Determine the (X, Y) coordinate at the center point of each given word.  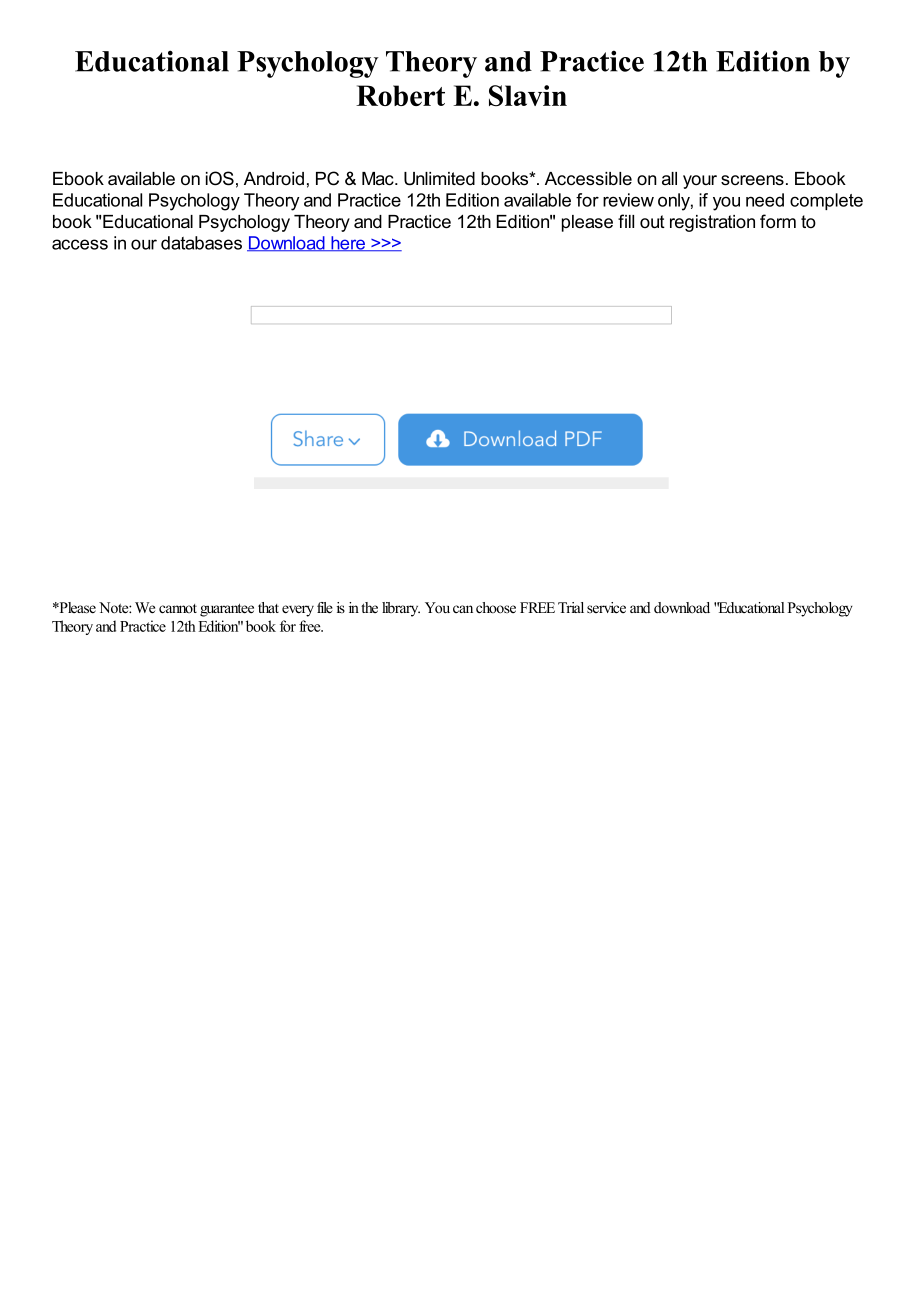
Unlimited (439, 179)
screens (752, 180)
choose (496, 607)
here (348, 243)
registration (712, 223)
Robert (400, 95)
